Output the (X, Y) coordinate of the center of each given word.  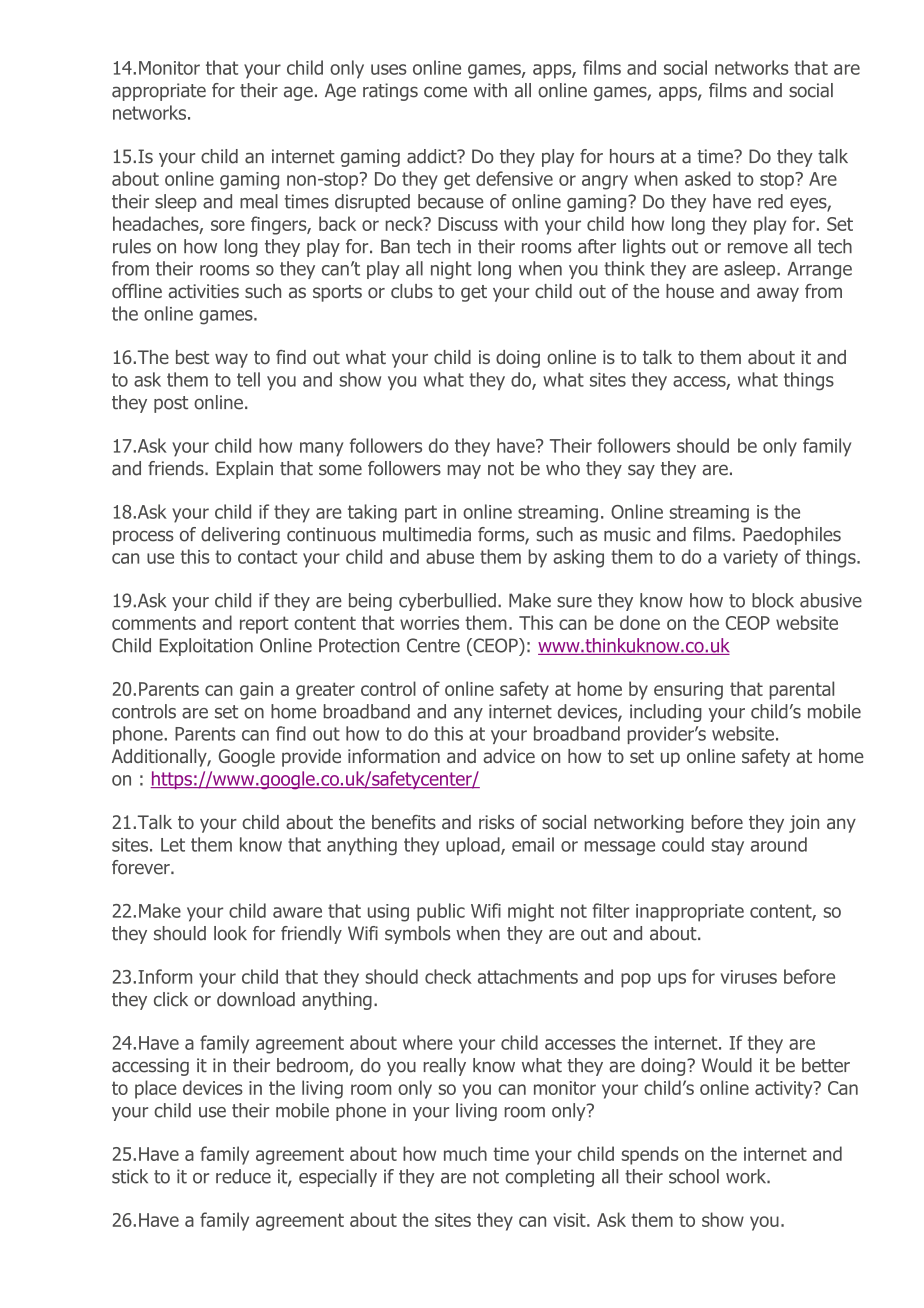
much (465, 1153)
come (445, 92)
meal (259, 201)
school (694, 1176)
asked (708, 178)
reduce (243, 1176)
